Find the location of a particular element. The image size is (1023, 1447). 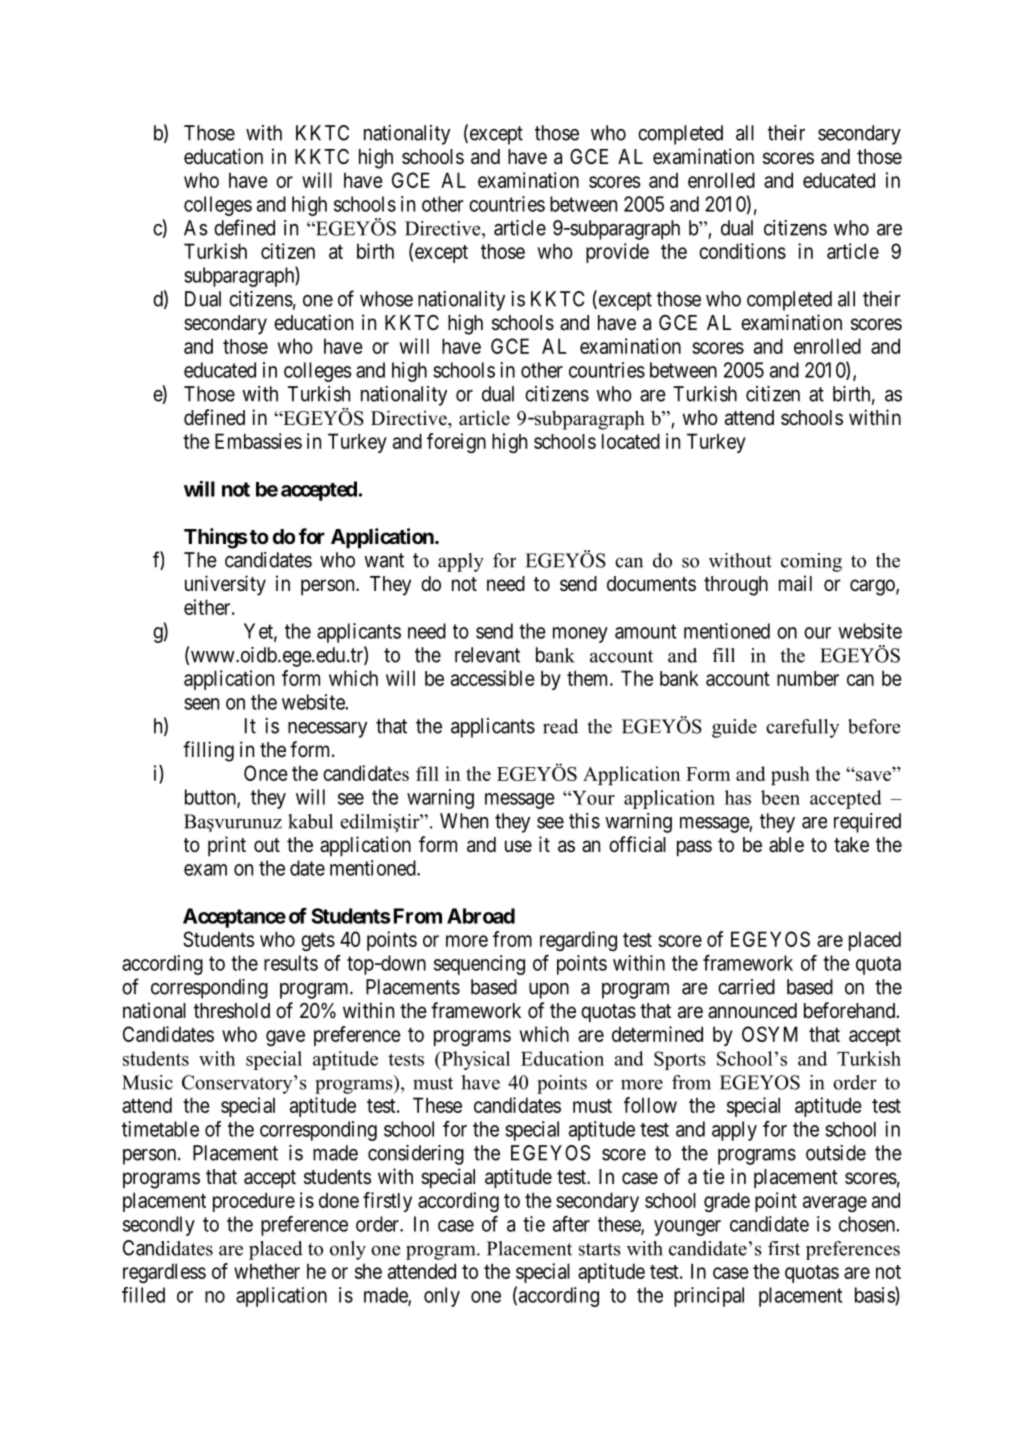

whose is located at coordinates (386, 299).
